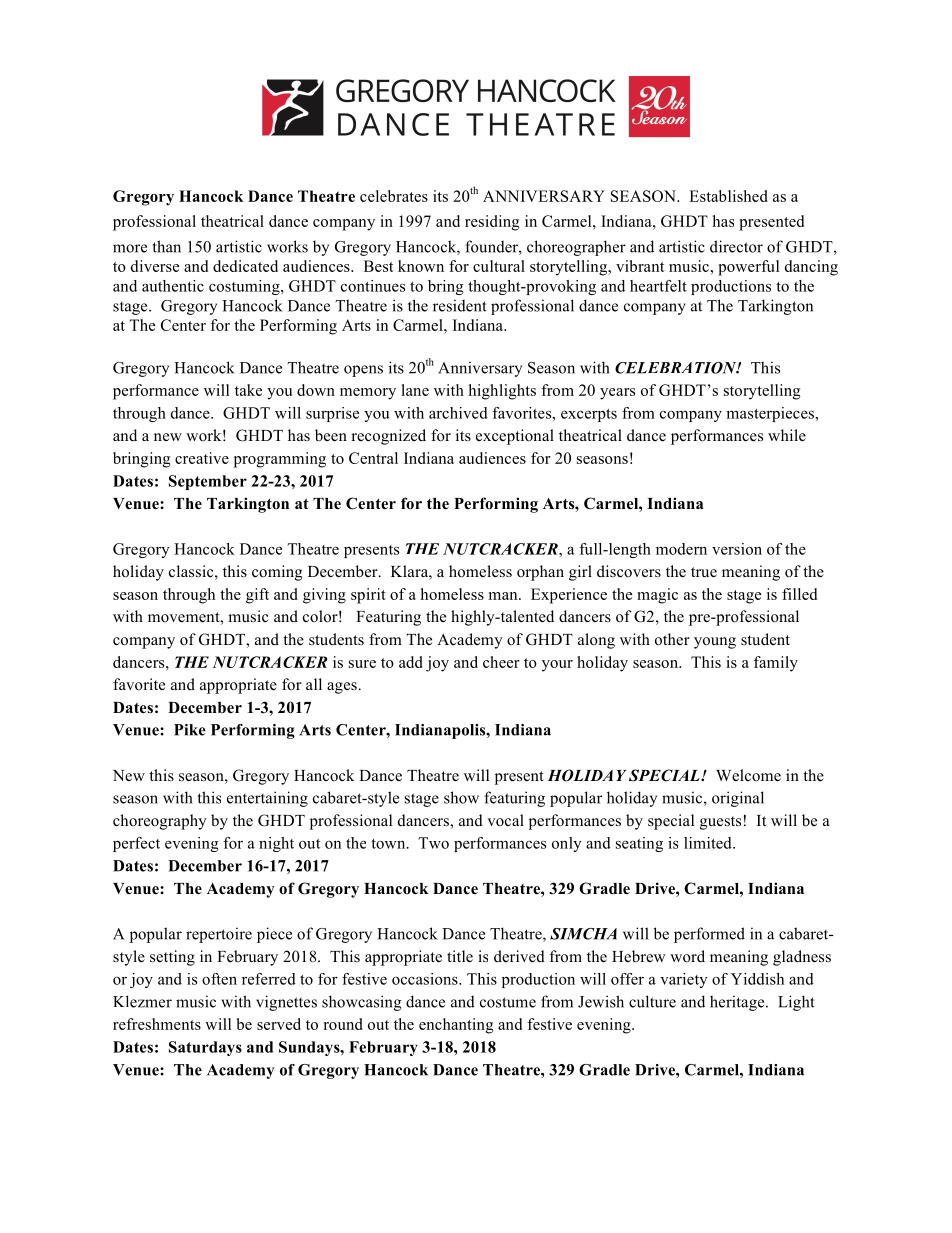 The width and height of the document is (952, 1233). I want to click on residing, so click(492, 223).
